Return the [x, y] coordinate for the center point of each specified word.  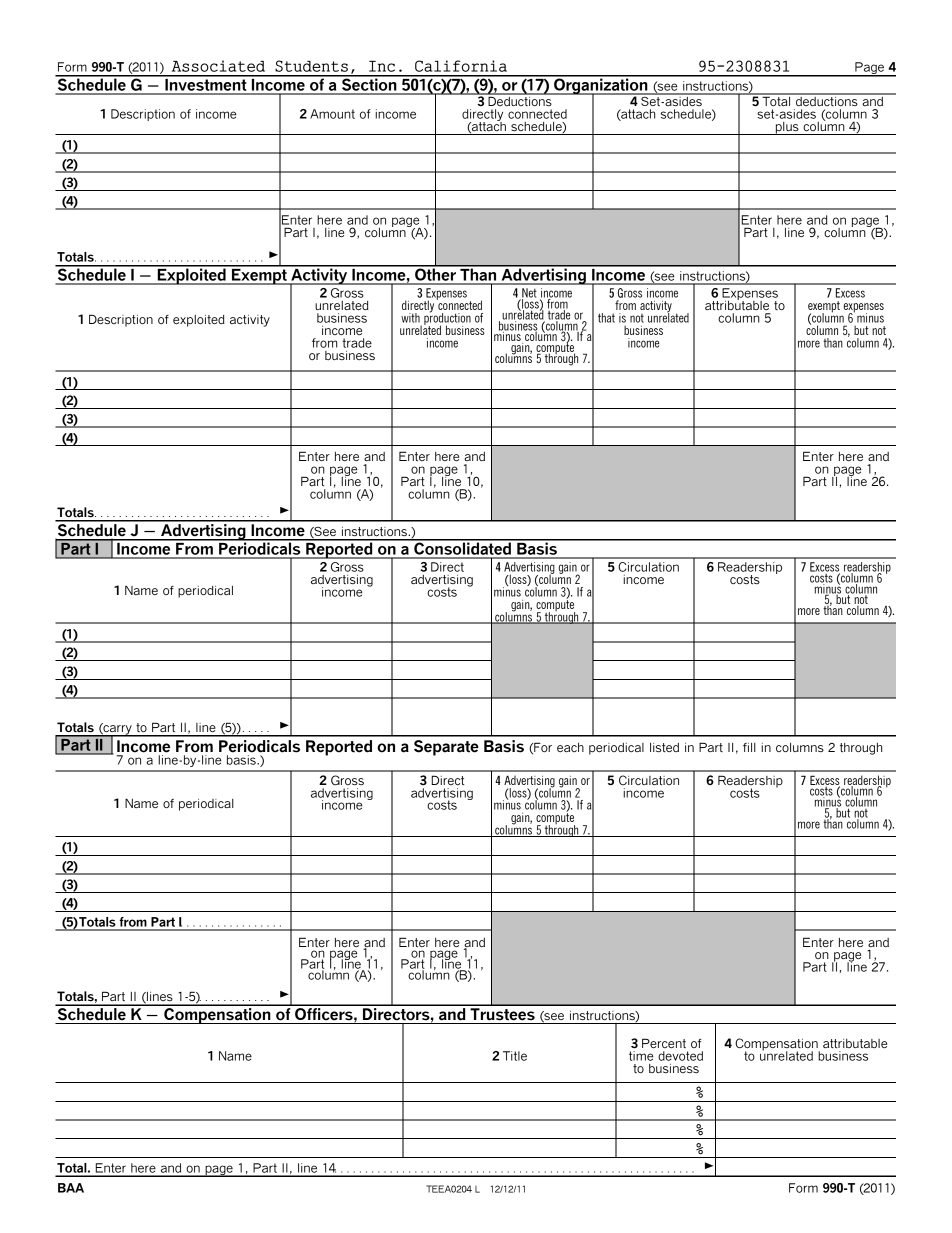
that [606, 318]
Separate [446, 748]
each [570, 747]
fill [749, 747]
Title [515, 1056]
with [410, 318]
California [461, 66]
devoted [680, 1056]
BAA [71, 1188]
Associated [218, 66]
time [641, 1056]
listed [664, 747]
